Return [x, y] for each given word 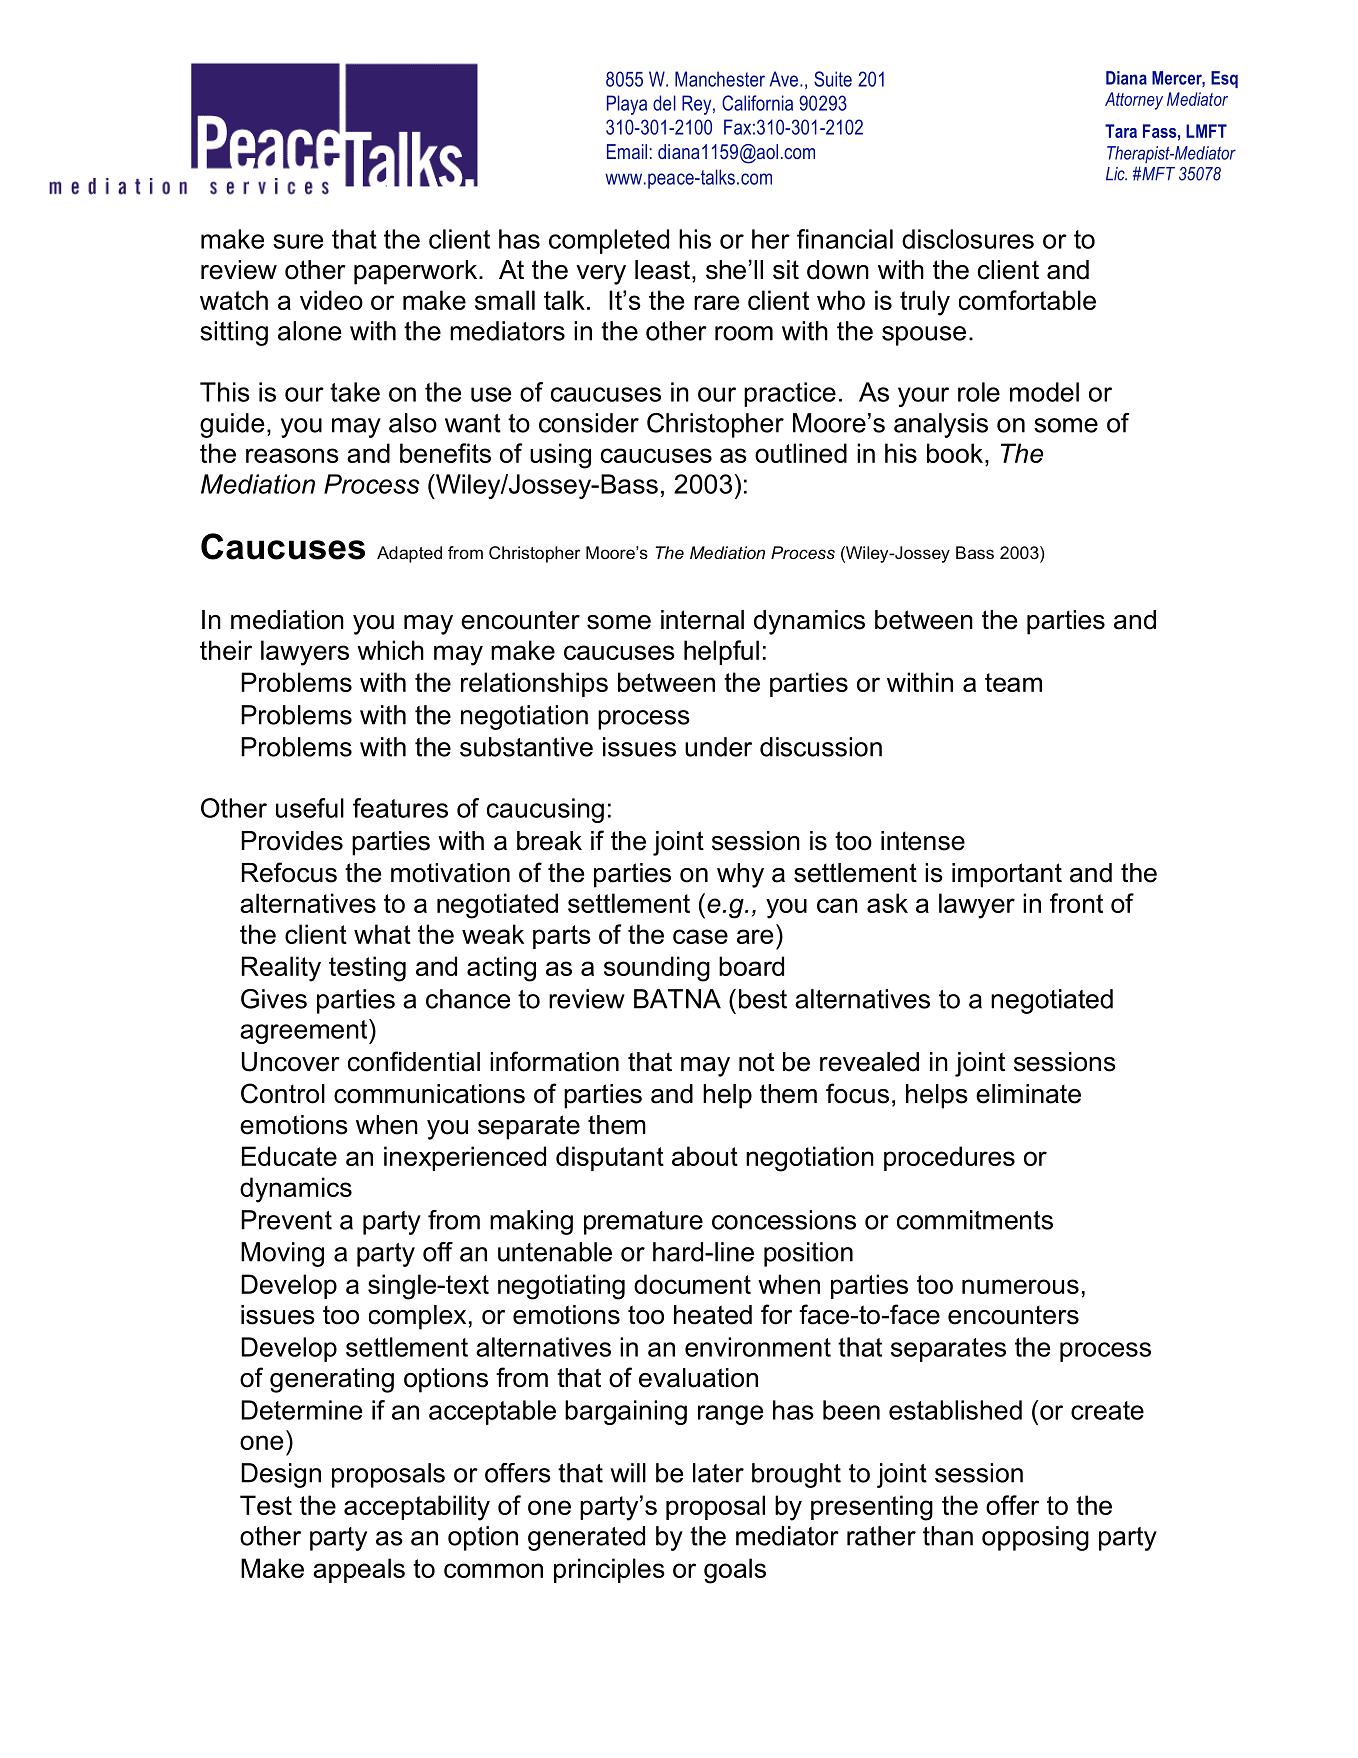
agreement [305, 1031]
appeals [359, 1570]
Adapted [409, 554]
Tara [1121, 131]
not [756, 1062]
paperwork [417, 272]
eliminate [1028, 1094]
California [757, 103]
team [1013, 682]
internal [702, 620]
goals [735, 1571]
